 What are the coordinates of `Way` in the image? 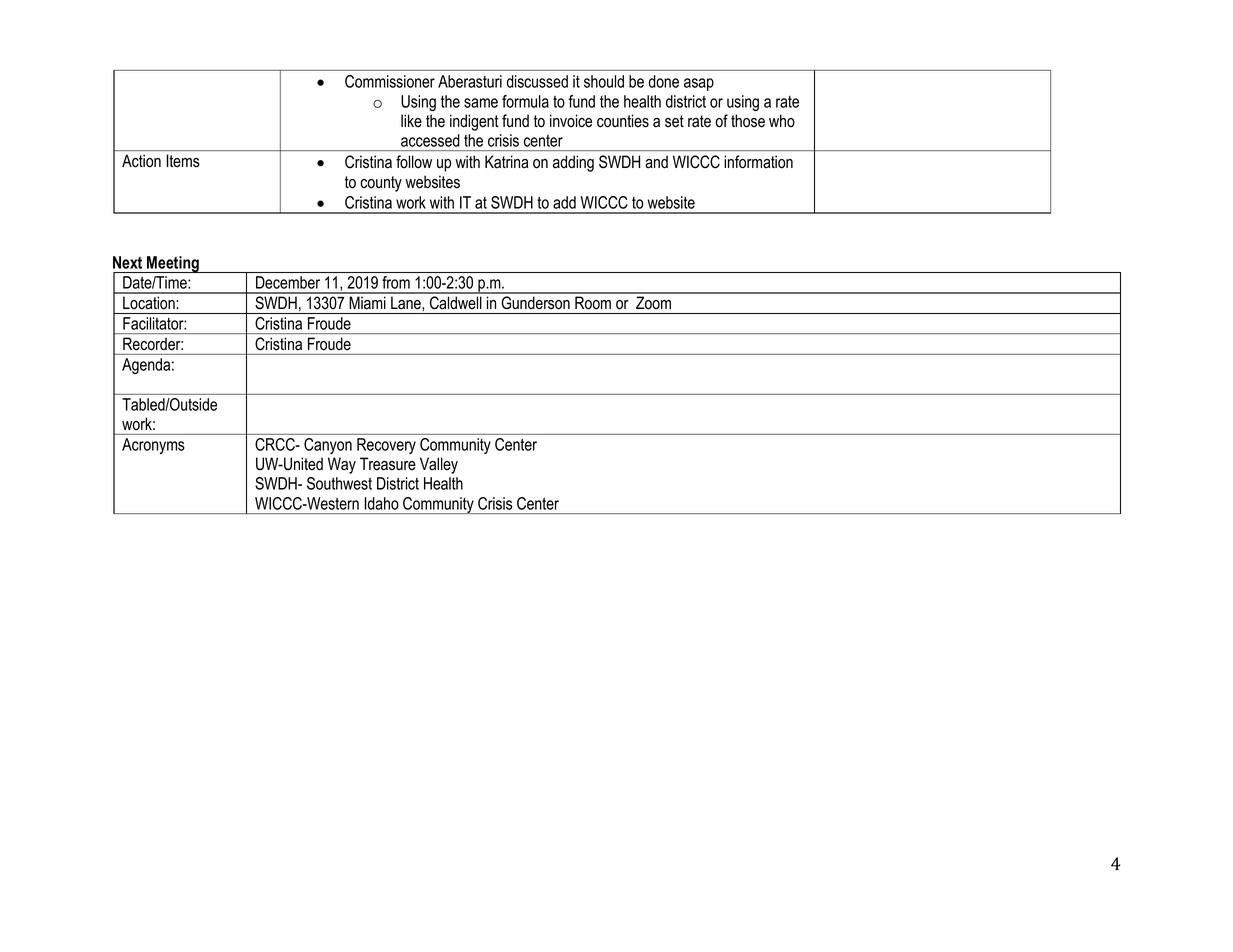 It's located at (342, 465).
